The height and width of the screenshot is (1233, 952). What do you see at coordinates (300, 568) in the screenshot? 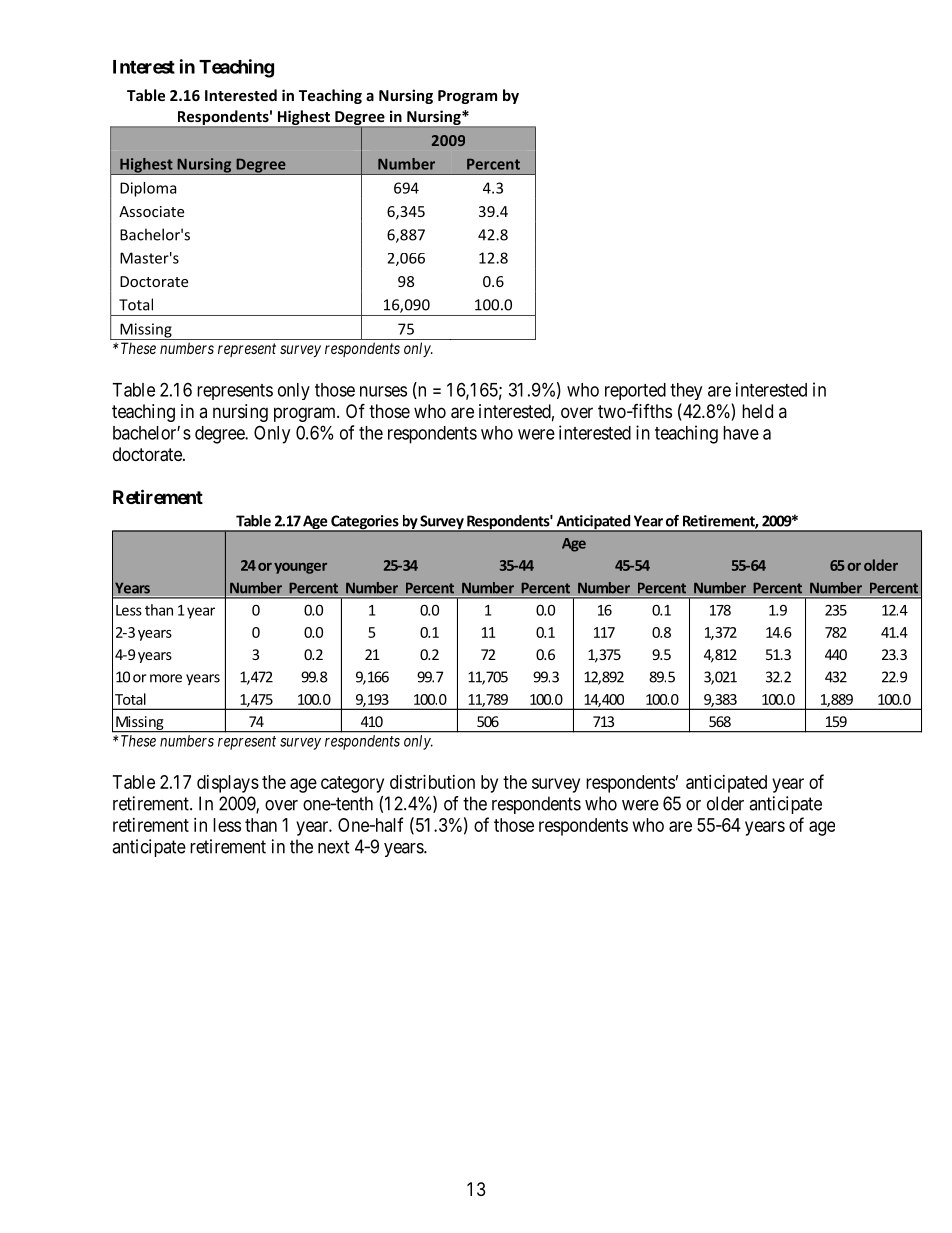
I see `younger` at bounding box center [300, 568].
